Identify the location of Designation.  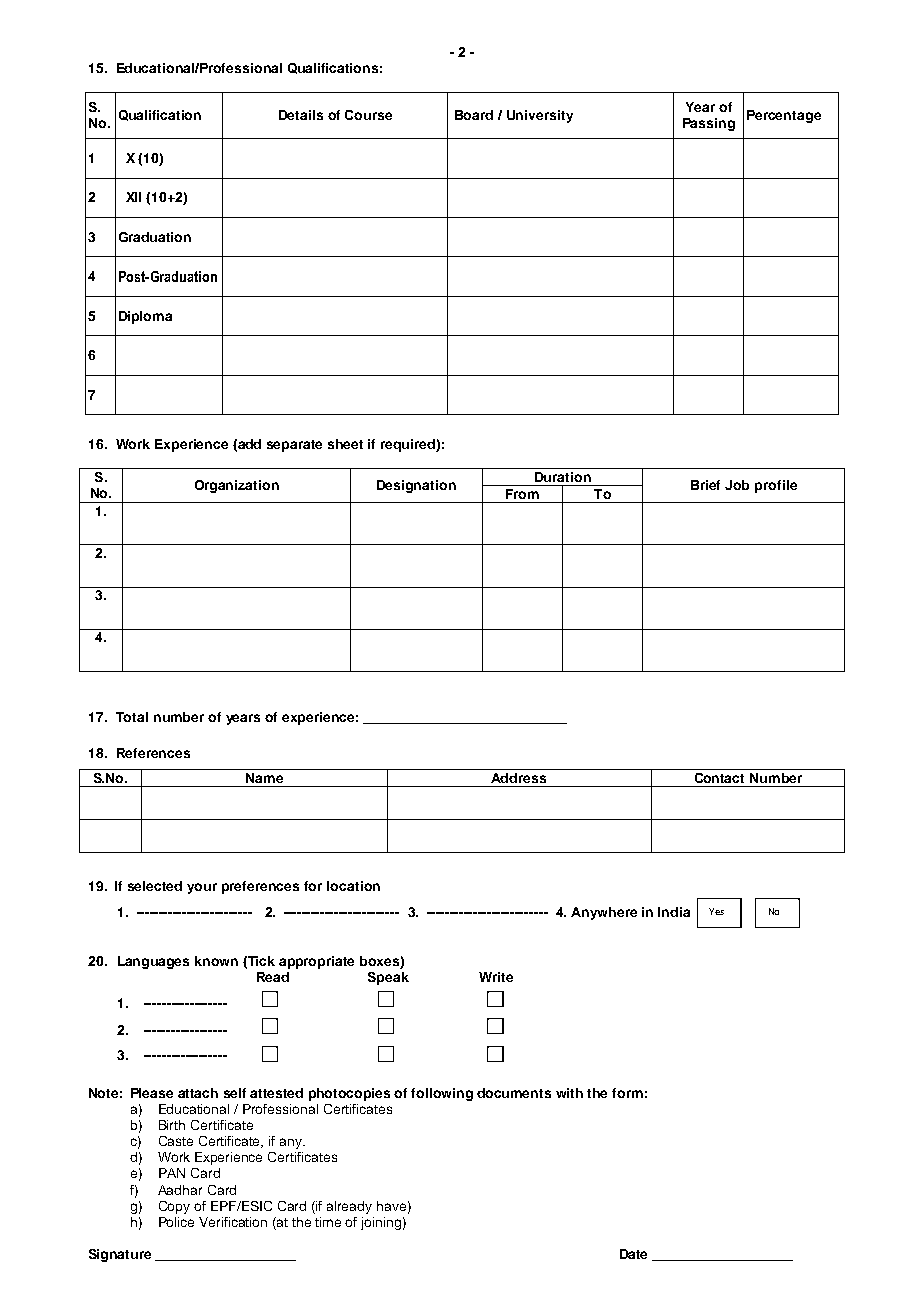
(416, 486).
